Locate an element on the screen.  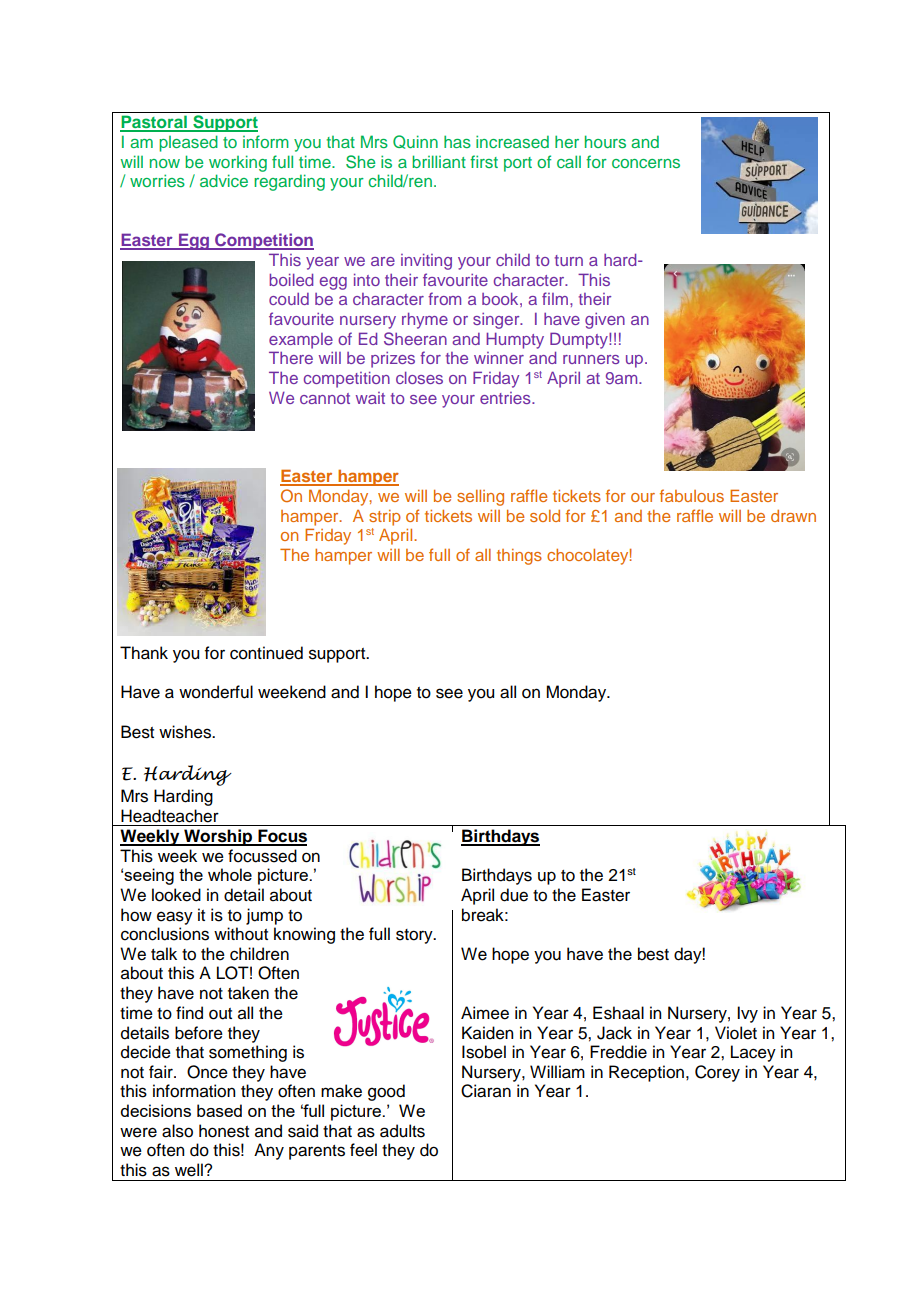
advice is located at coordinates (224, 180).
